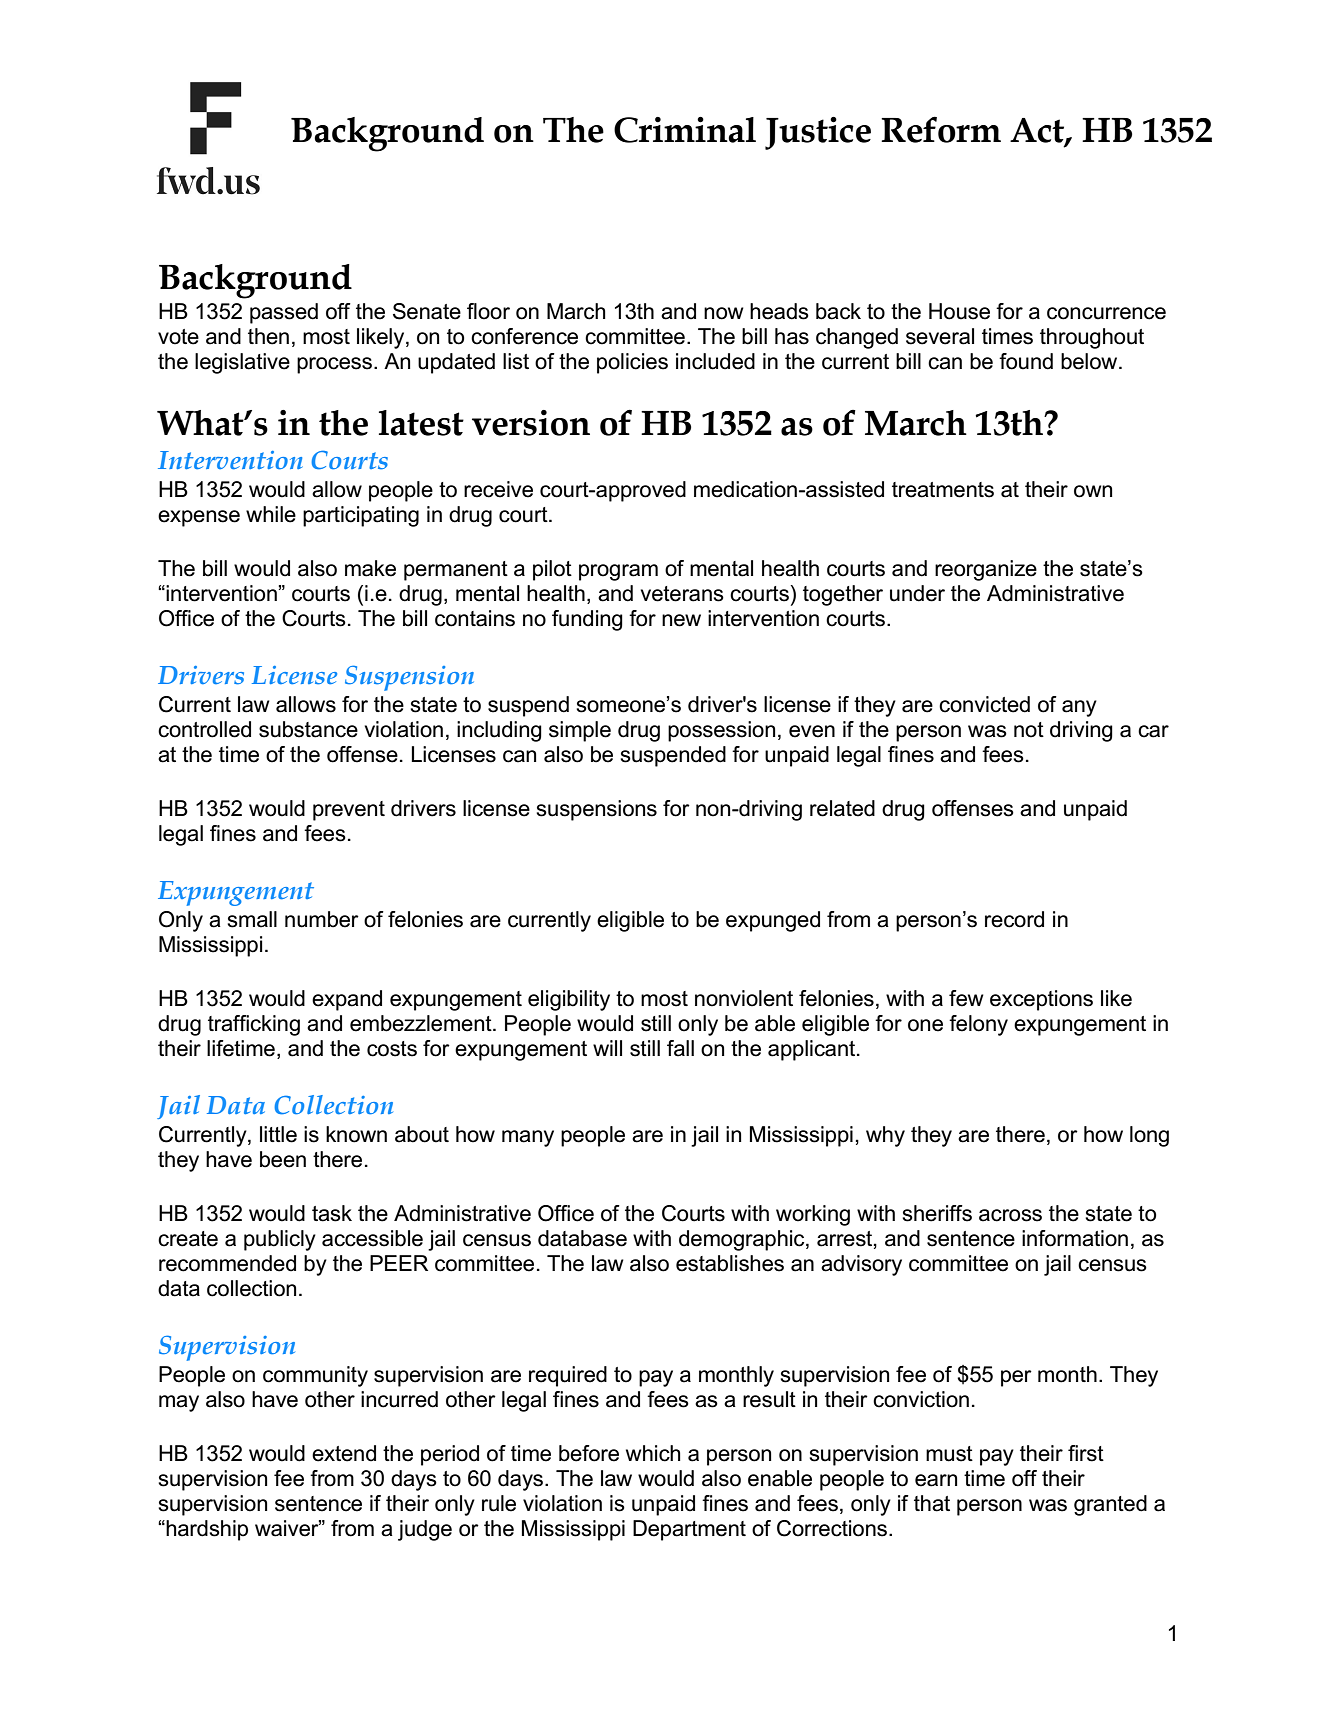  Describe the element at coordinates (284, 313) in the document. I see `passed` at that location.
